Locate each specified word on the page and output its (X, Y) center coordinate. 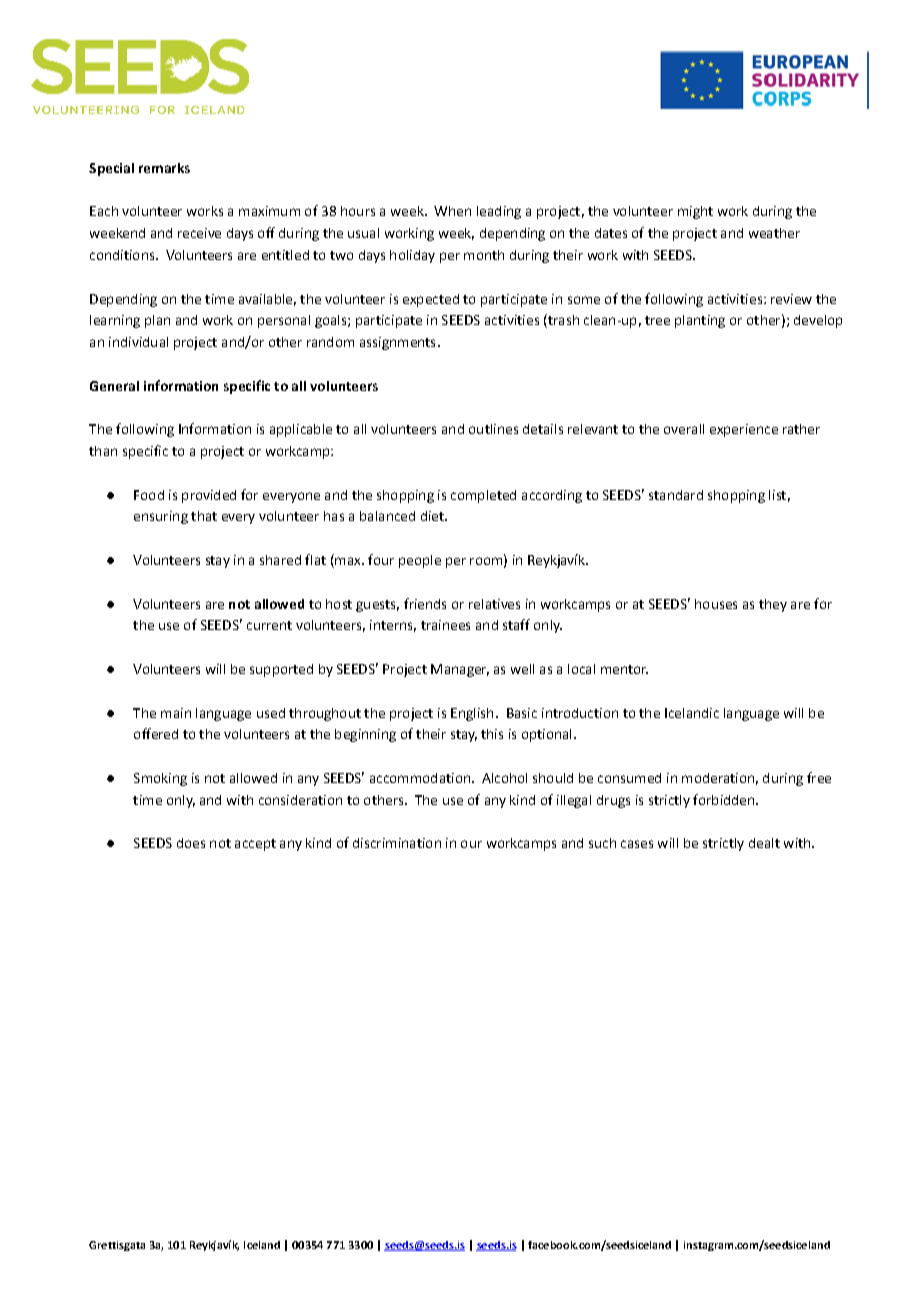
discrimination (397, 843)
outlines (493, 429)
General (114, 386)
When (452, 211)
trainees (445, 625)
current (269, 625)
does (191, 843)
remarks (164, 168)
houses (716, 604)
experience (744, 430)
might (695, 212)
